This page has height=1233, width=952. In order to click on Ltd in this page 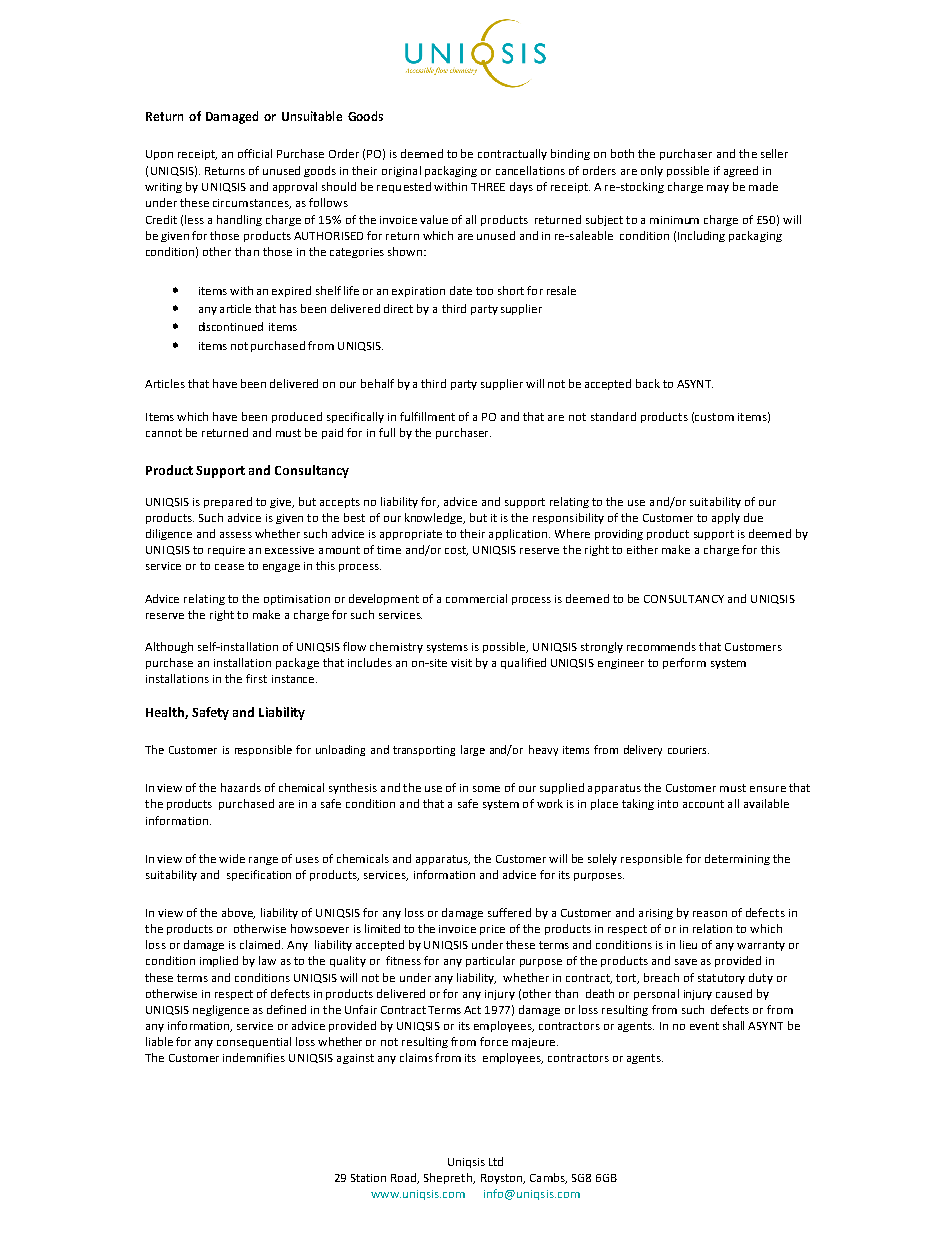, I will do `click(496, 1161)`.
